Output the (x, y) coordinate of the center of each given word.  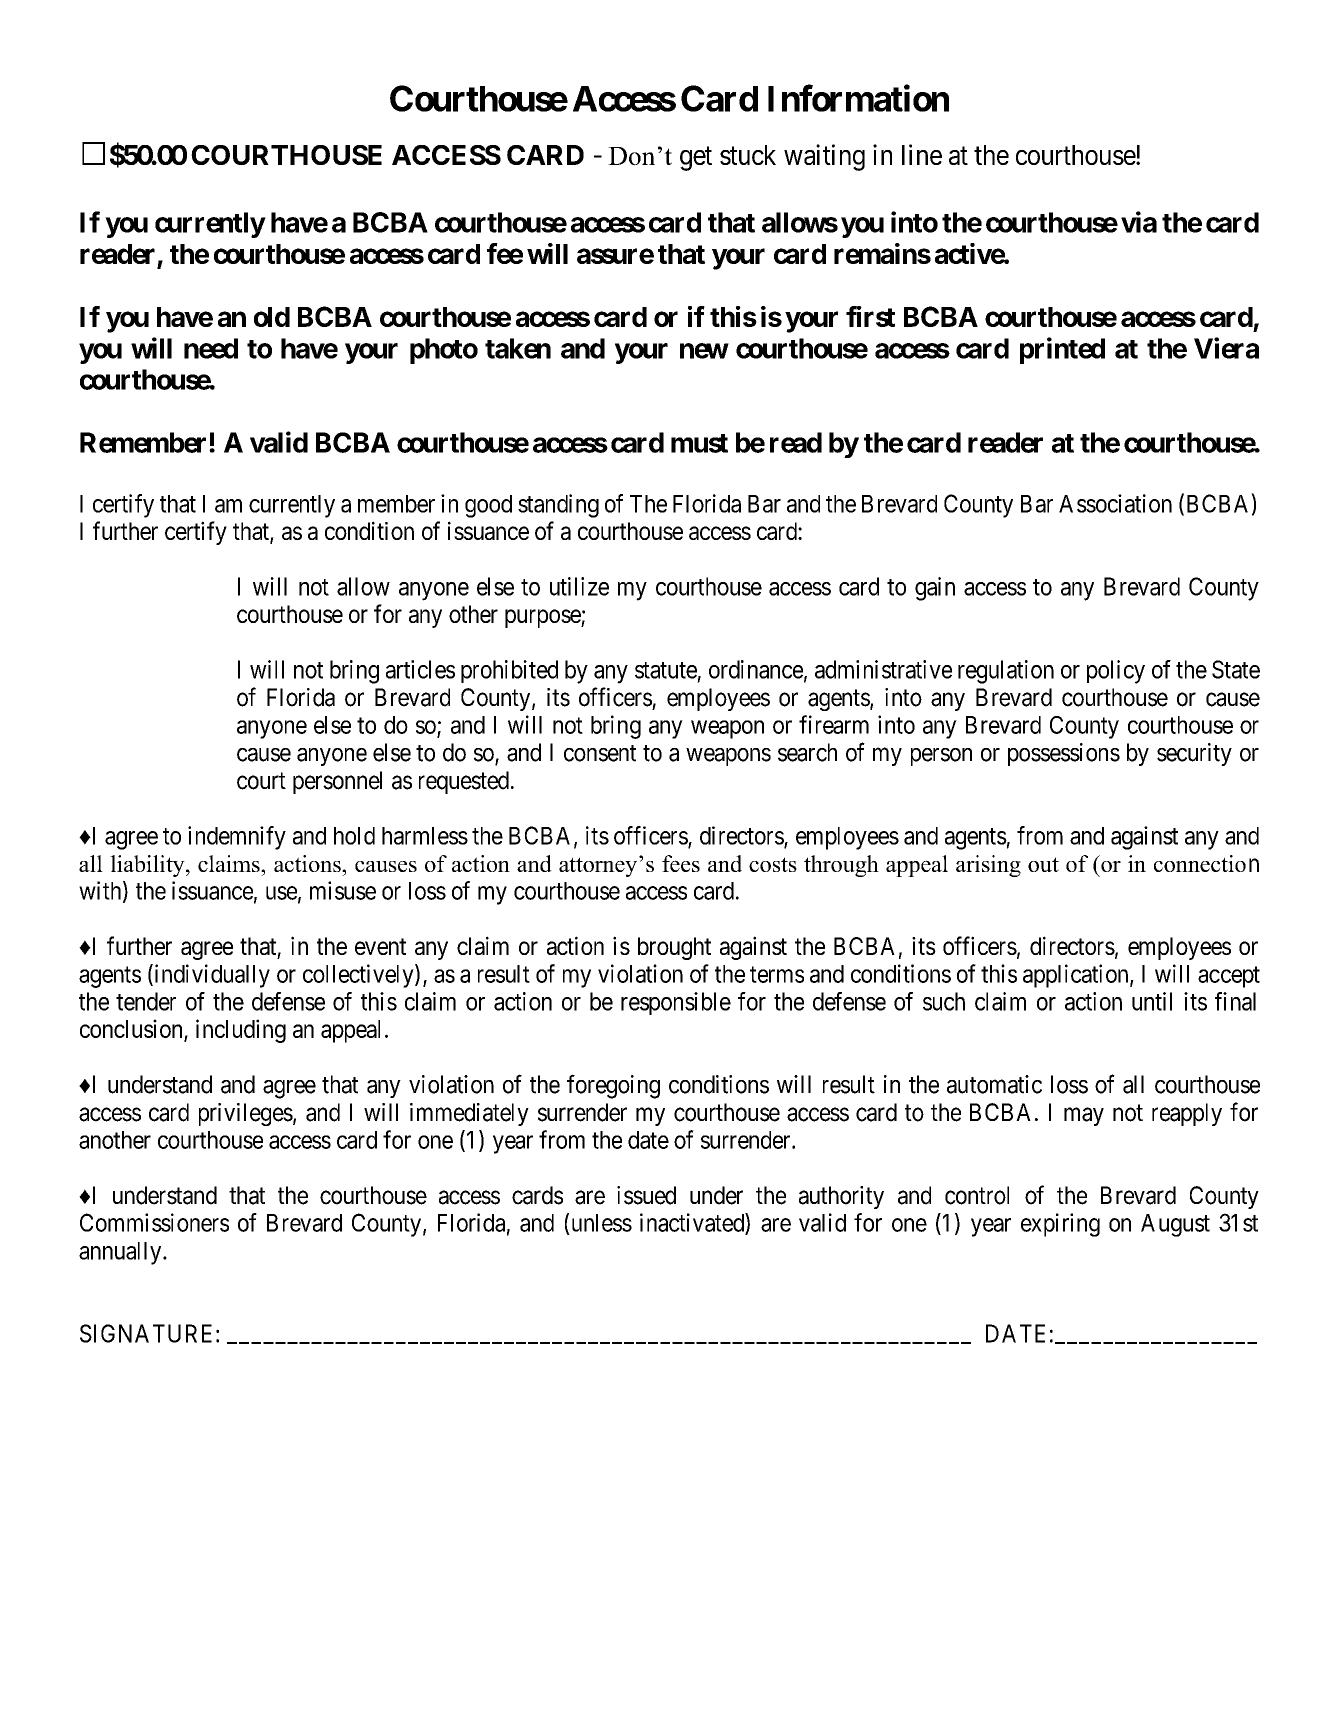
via (1139, 222)
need (211, 348)
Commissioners (154, 1222)
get (696, 159)
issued (646, 1195)
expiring (1060, 1225)
